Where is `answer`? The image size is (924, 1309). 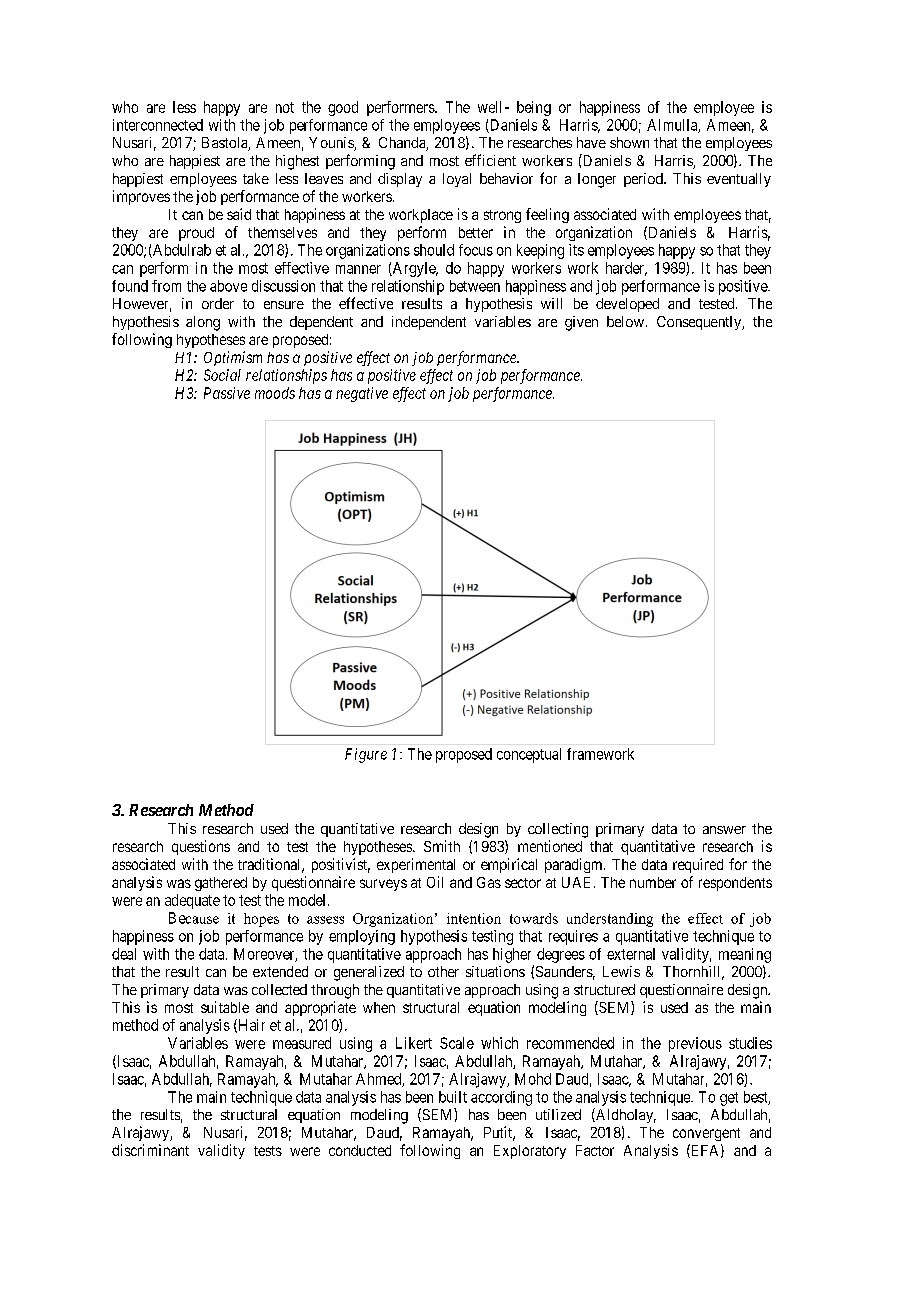 answer is located at coordinates (724, 830).
